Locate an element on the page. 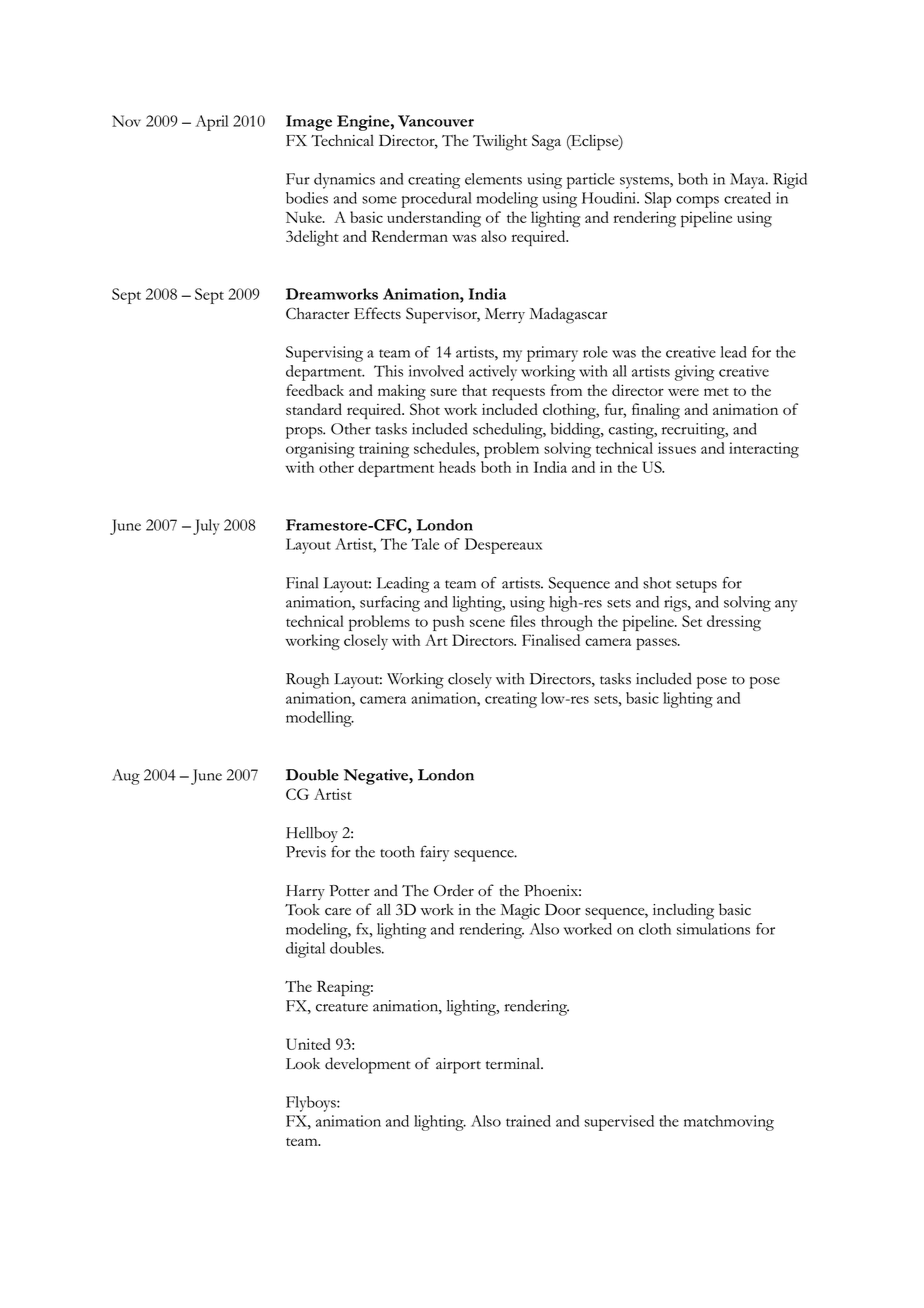 Image resolution: width=924 pixels, height=1308 pixels. Maya is located at coordinates (748, 181).
